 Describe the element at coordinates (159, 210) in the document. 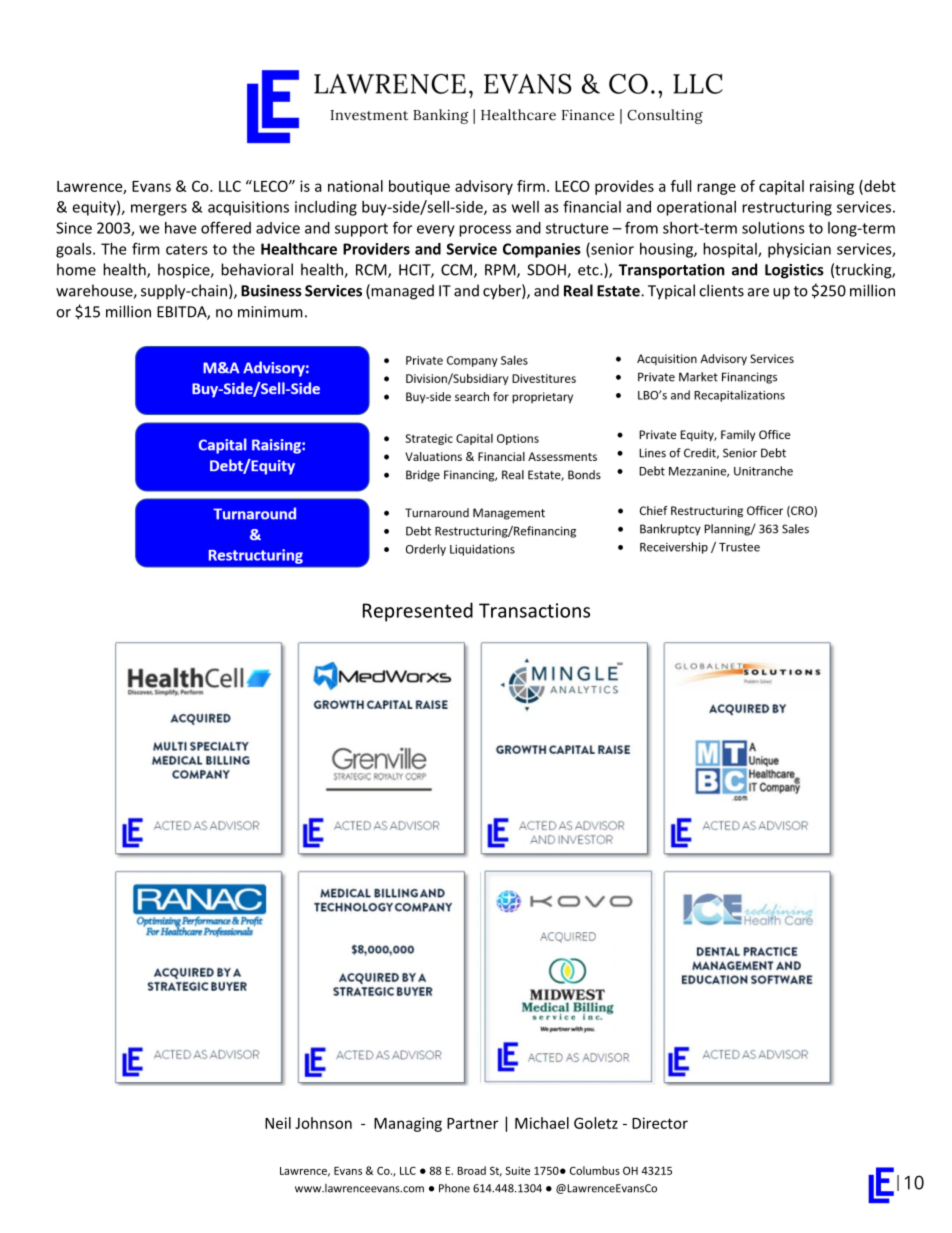

I see `mergers` at that location.
